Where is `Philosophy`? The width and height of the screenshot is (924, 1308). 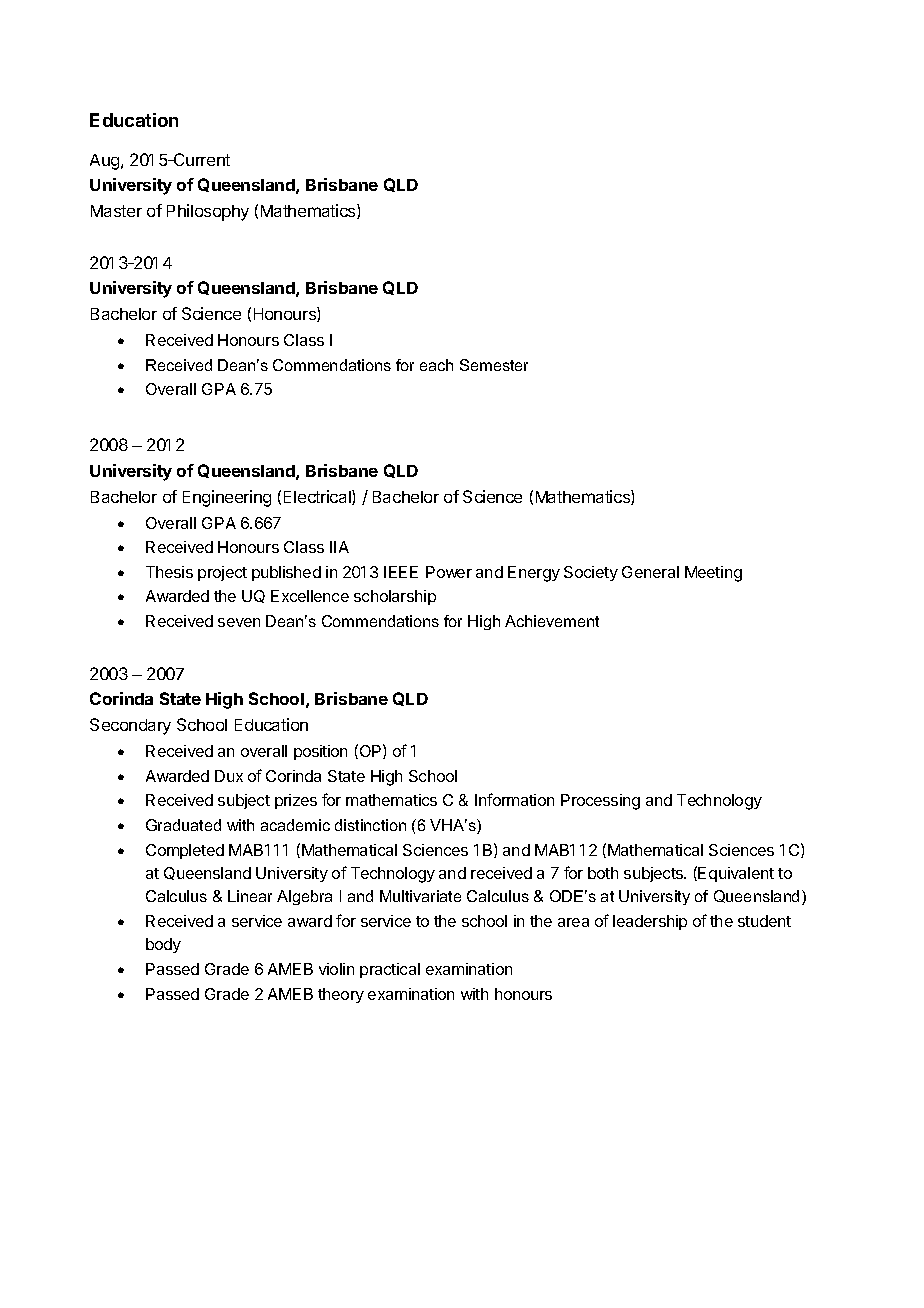
Philosophy is located at coordinates (208, 212).
